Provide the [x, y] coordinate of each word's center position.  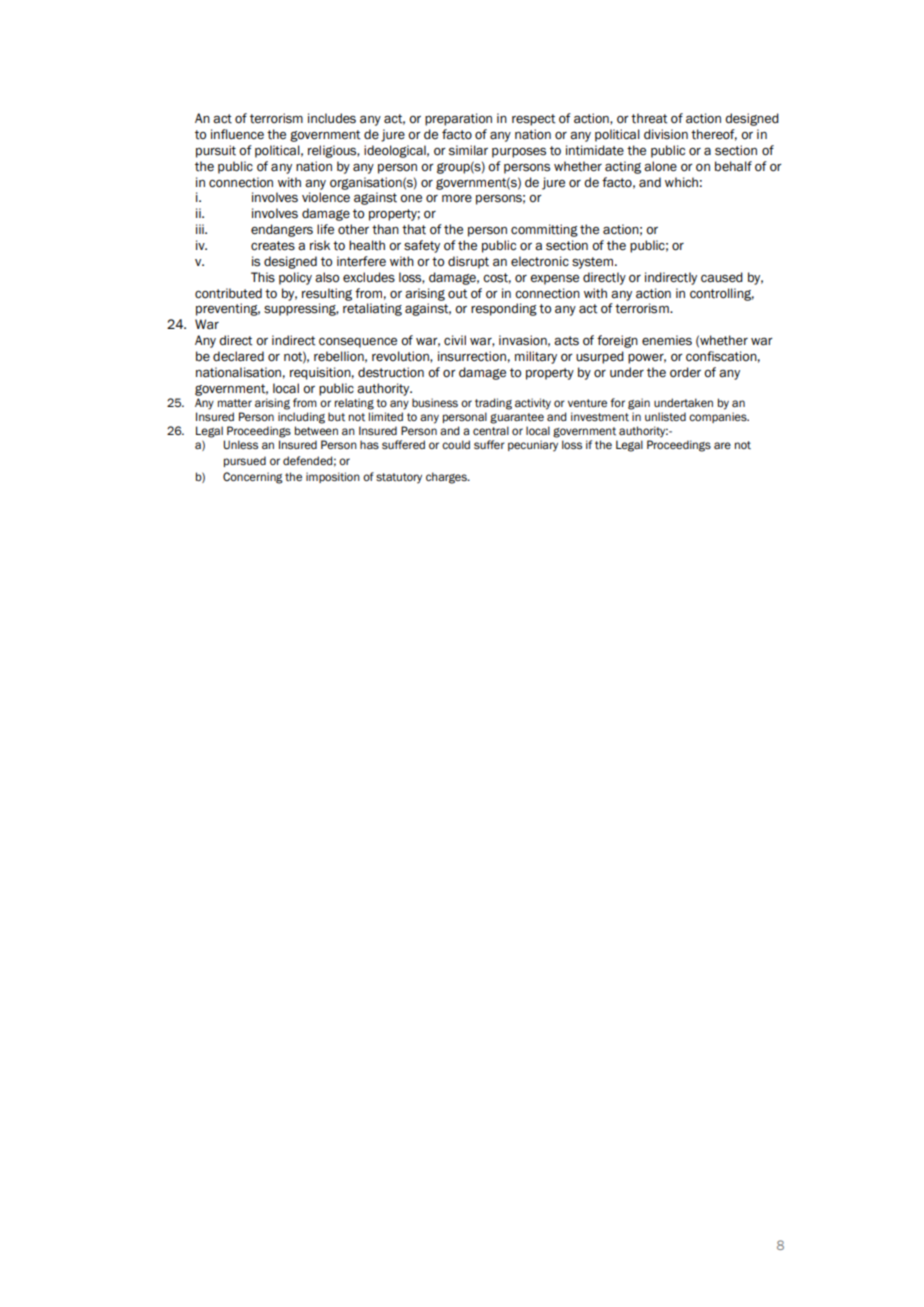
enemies [667, 340]
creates [273, 246]
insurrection [472, 356]
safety [422, 246]
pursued [245, 461]
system [592, 263]
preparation [458, 119]
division [666, 134]
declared [238, 356]
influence [237, 134]
